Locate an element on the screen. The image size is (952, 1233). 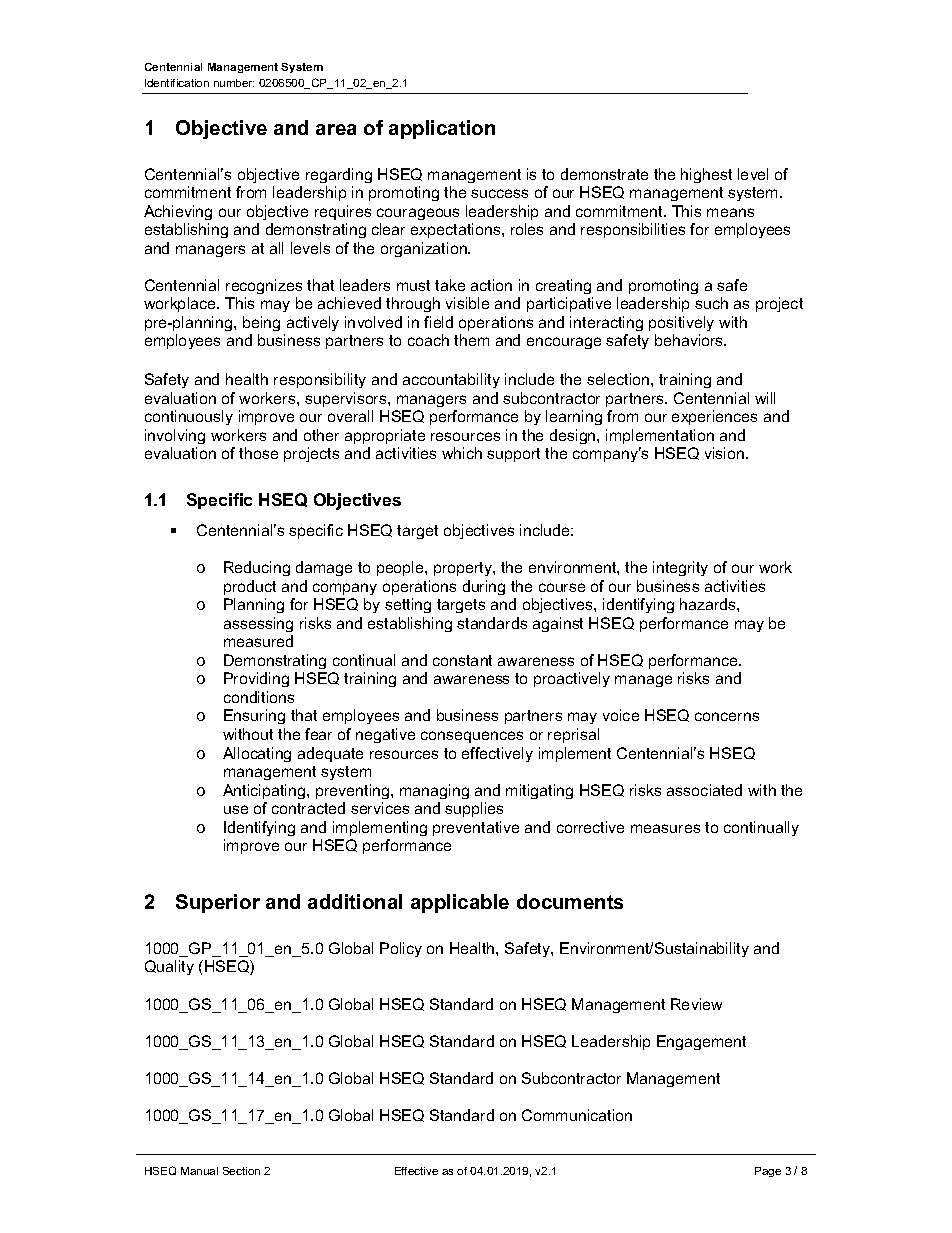
use is located at coordinates (236, 809).
